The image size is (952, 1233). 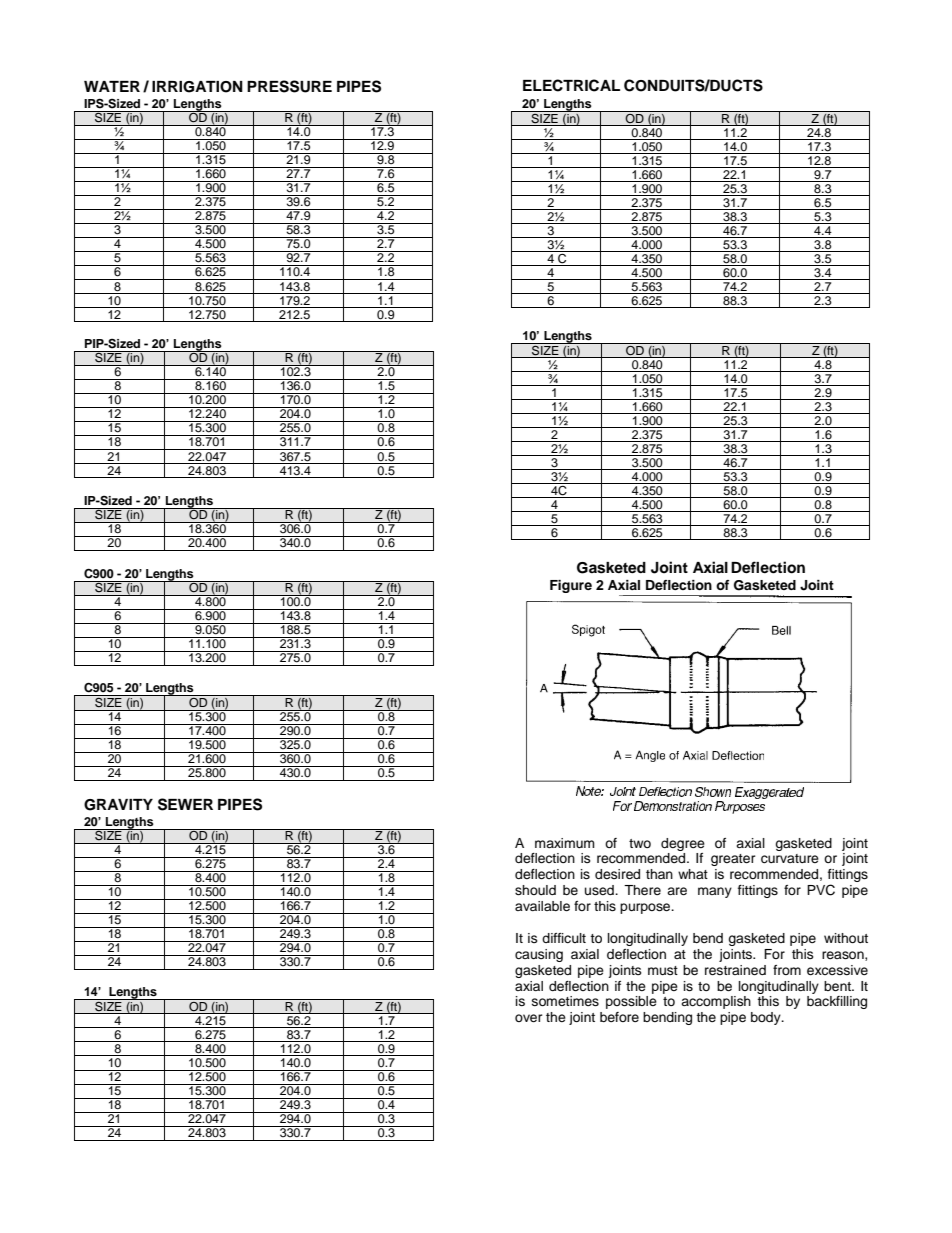 What do you see at coordinates (197, 87) in the image?
I see `IRRIGATION` at bounding box center [197, 87].
